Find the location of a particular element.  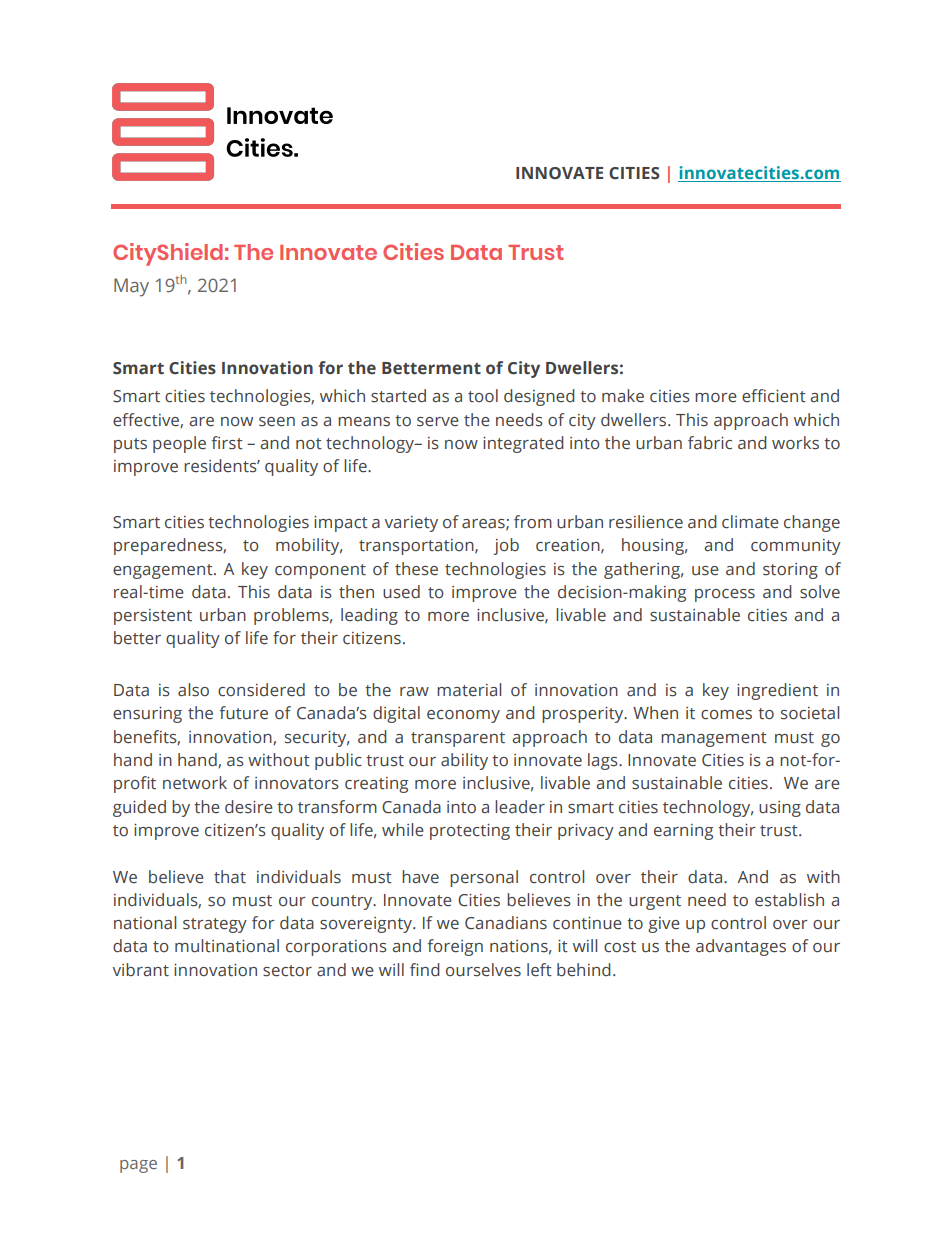

earning is located at coordinates (683, 832).
